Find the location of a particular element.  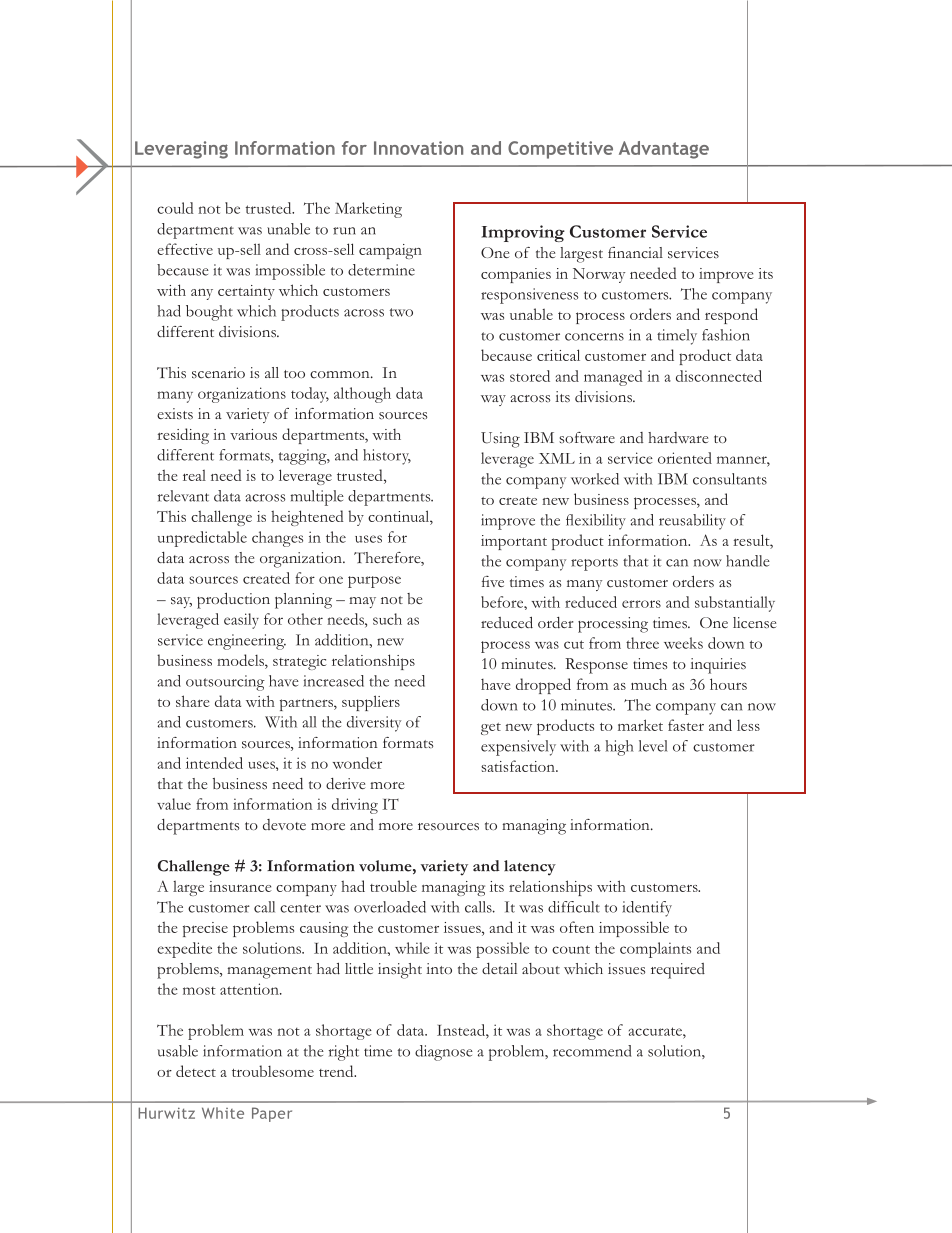

level is located at coordinates (653, 746).
